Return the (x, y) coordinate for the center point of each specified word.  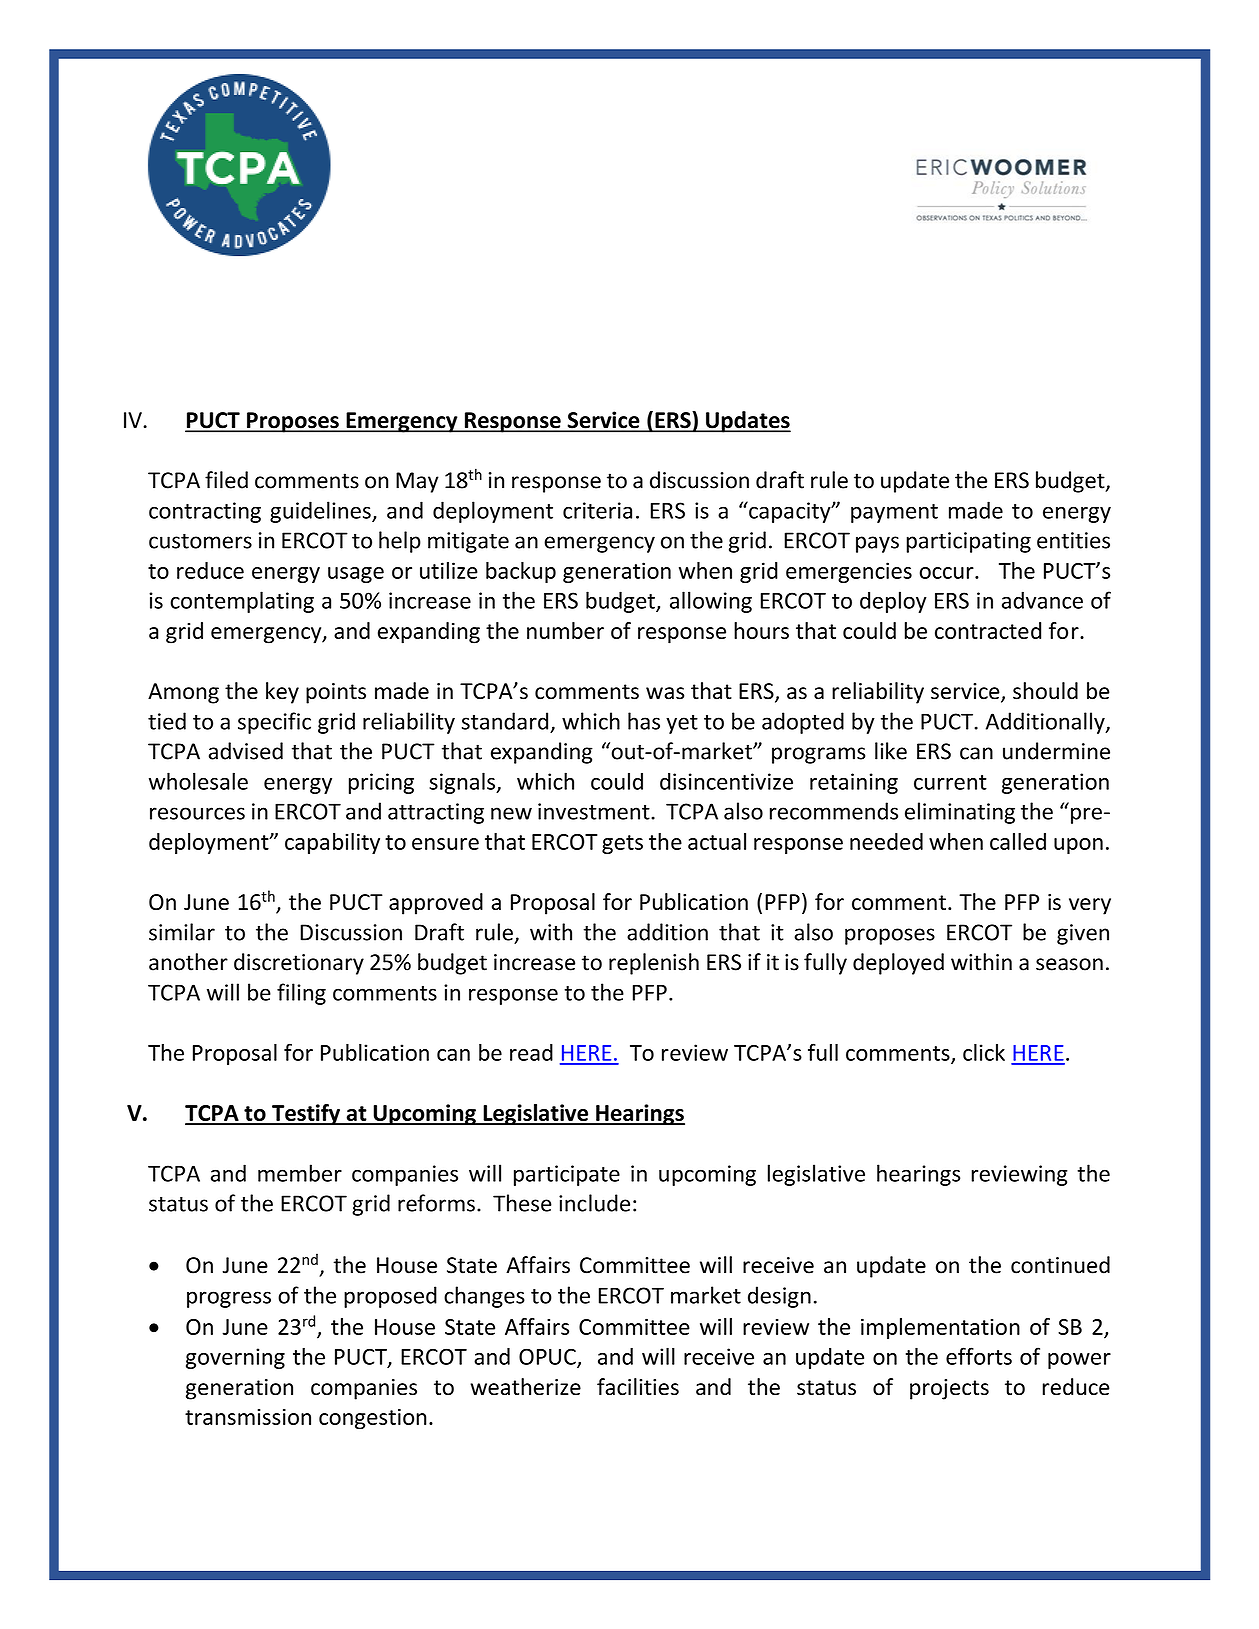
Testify (306, 1115)
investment (595, 811)
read (531, 1052)
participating (969, 542)
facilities (638, 1387)
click (984, 1052)
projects (949, 1389)
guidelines (321, 512)
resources (197, 813)
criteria (597, 510)
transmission (248, 1417)
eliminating (960, 813)
